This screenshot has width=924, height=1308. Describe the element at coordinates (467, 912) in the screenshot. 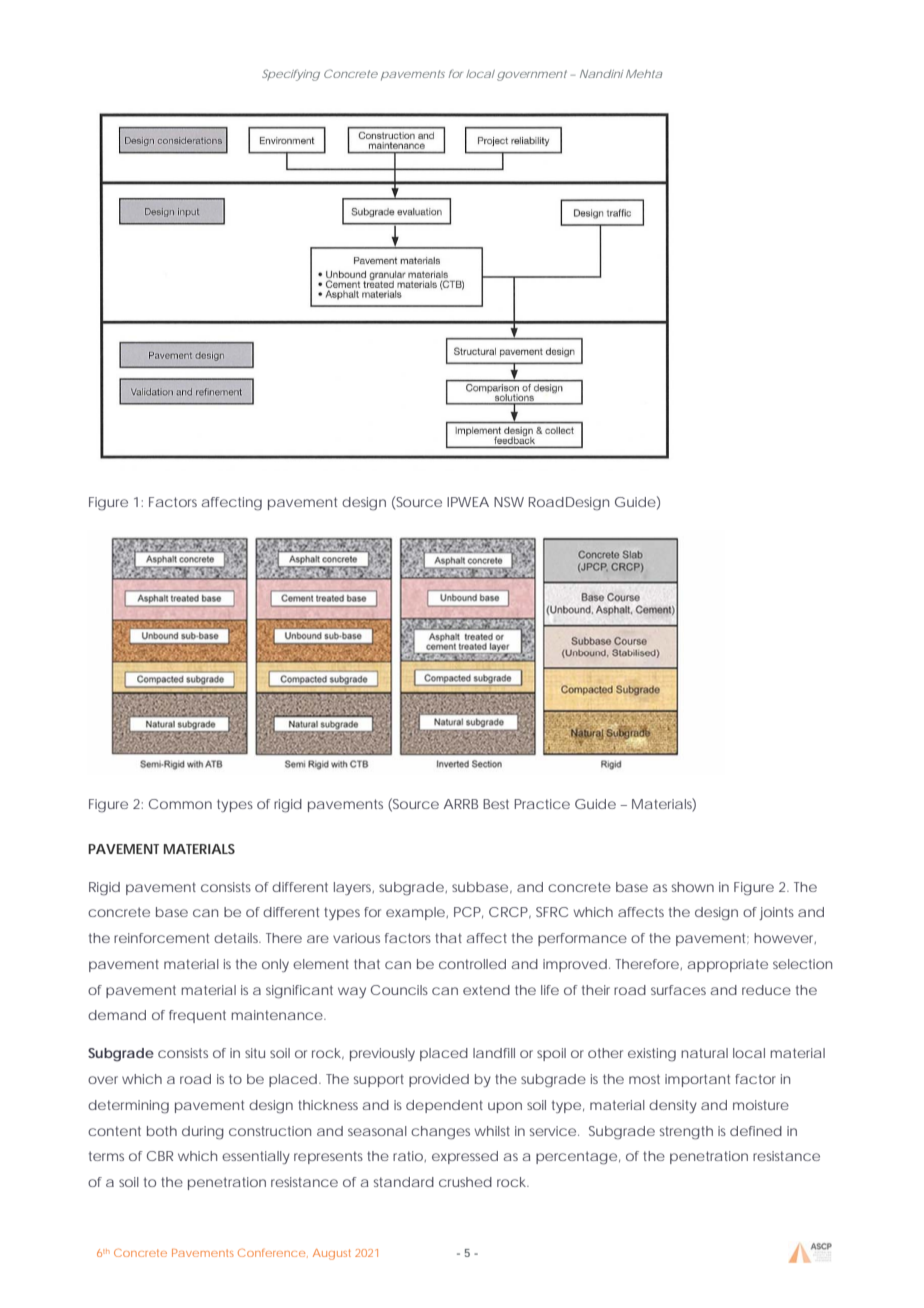

I see `PCP` at that location.
